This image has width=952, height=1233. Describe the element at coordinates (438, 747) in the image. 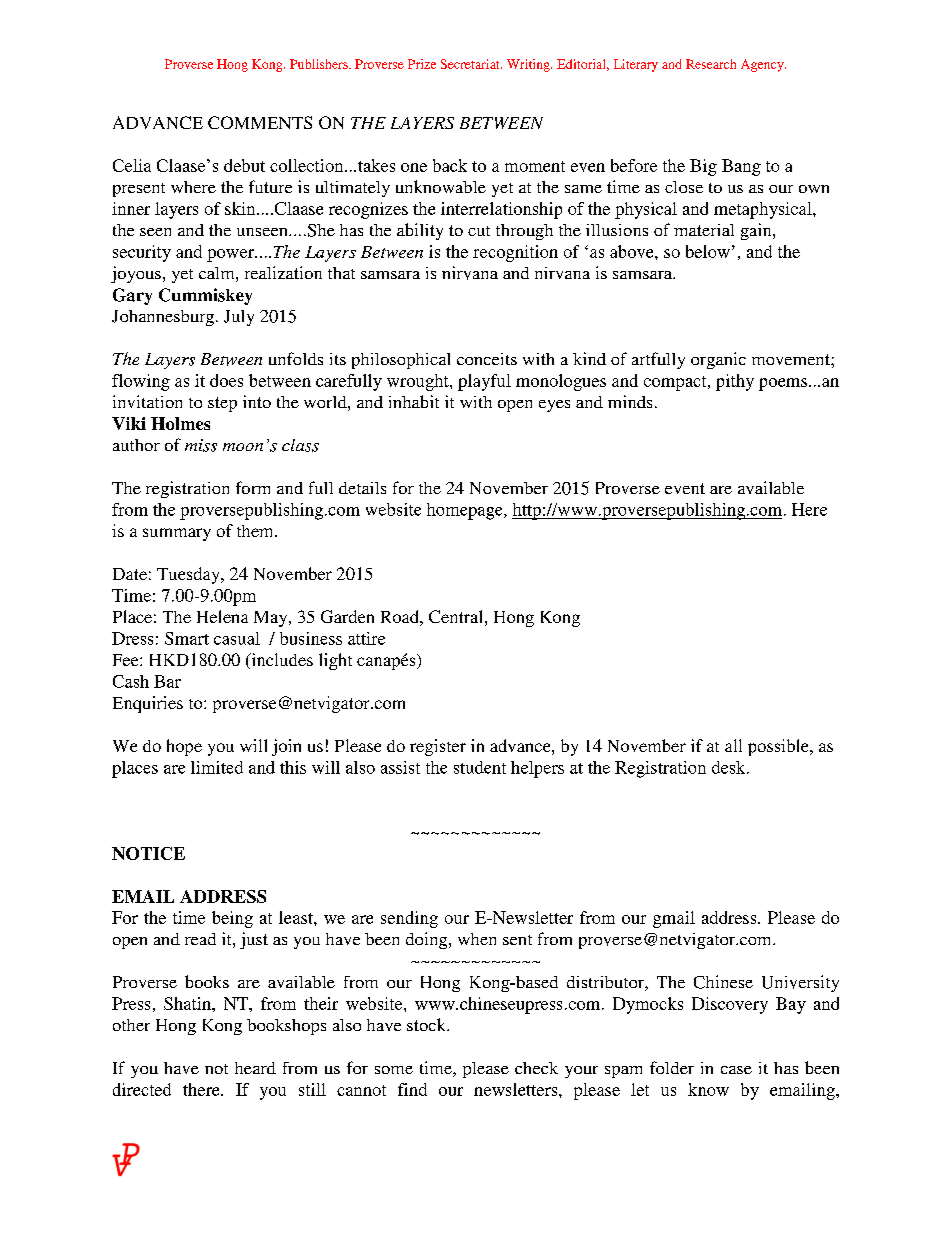

I see `register` at that location.
